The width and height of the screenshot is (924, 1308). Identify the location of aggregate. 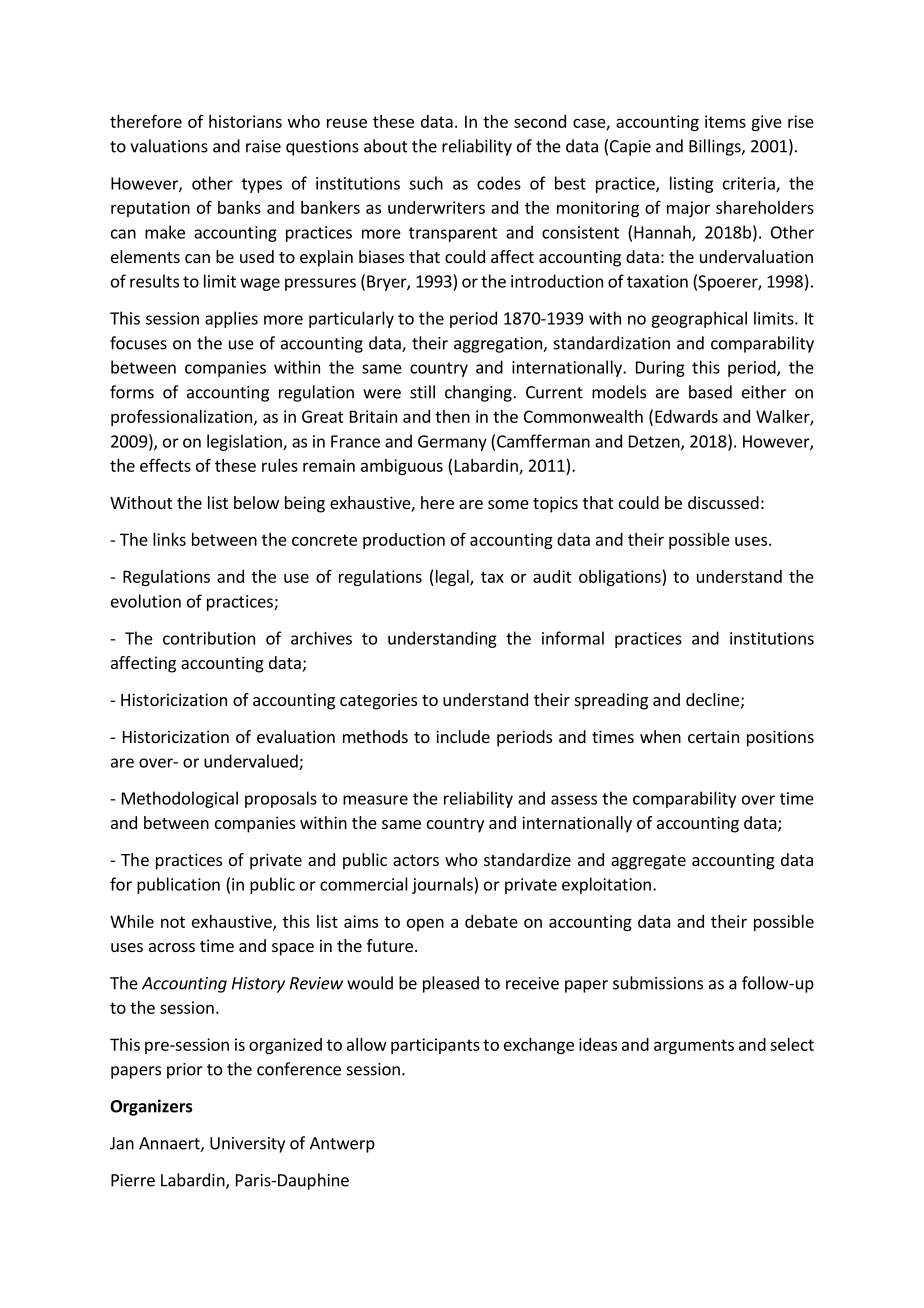
(648, 862).
